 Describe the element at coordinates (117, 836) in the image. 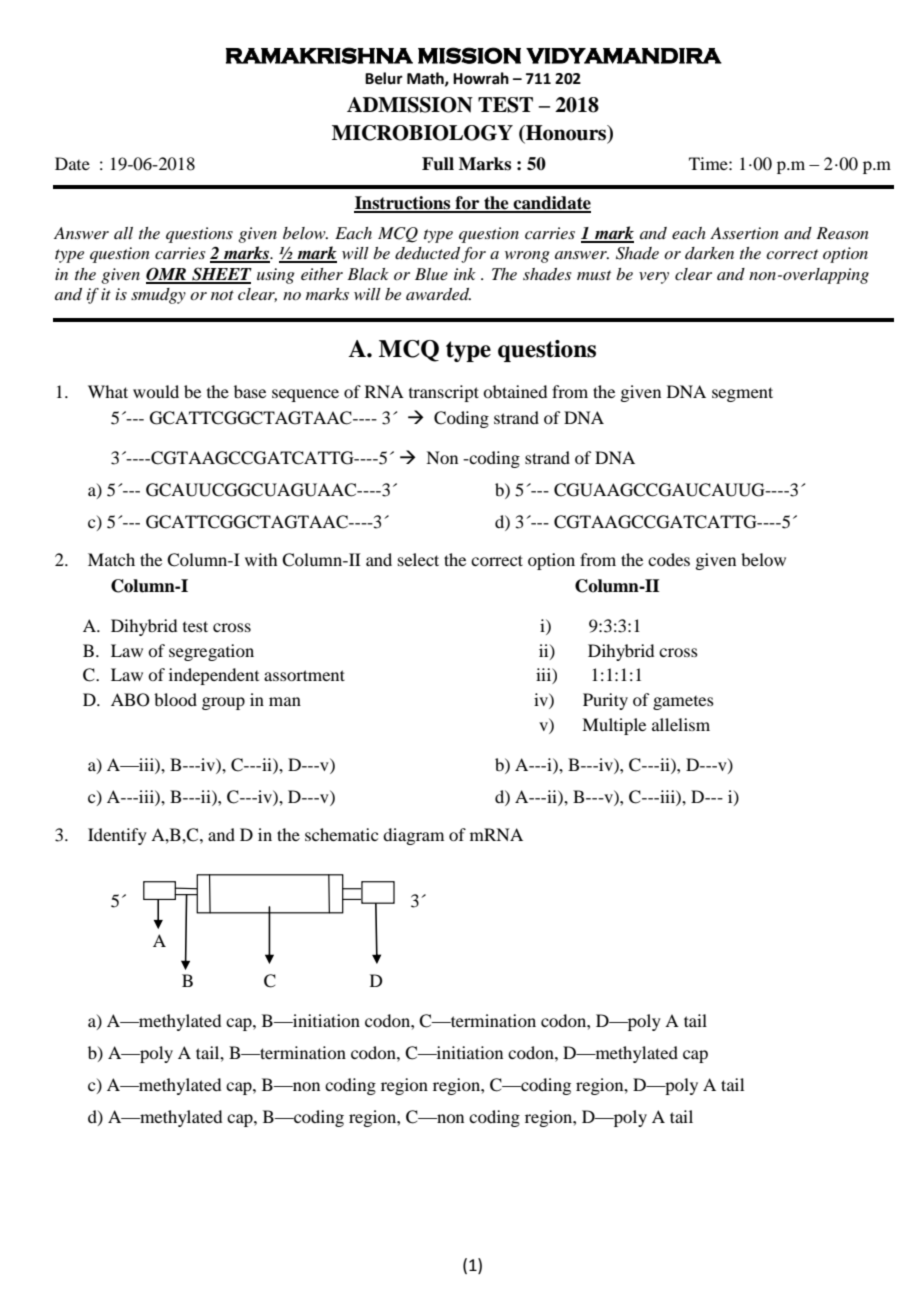

I see `Identify` at that location.
